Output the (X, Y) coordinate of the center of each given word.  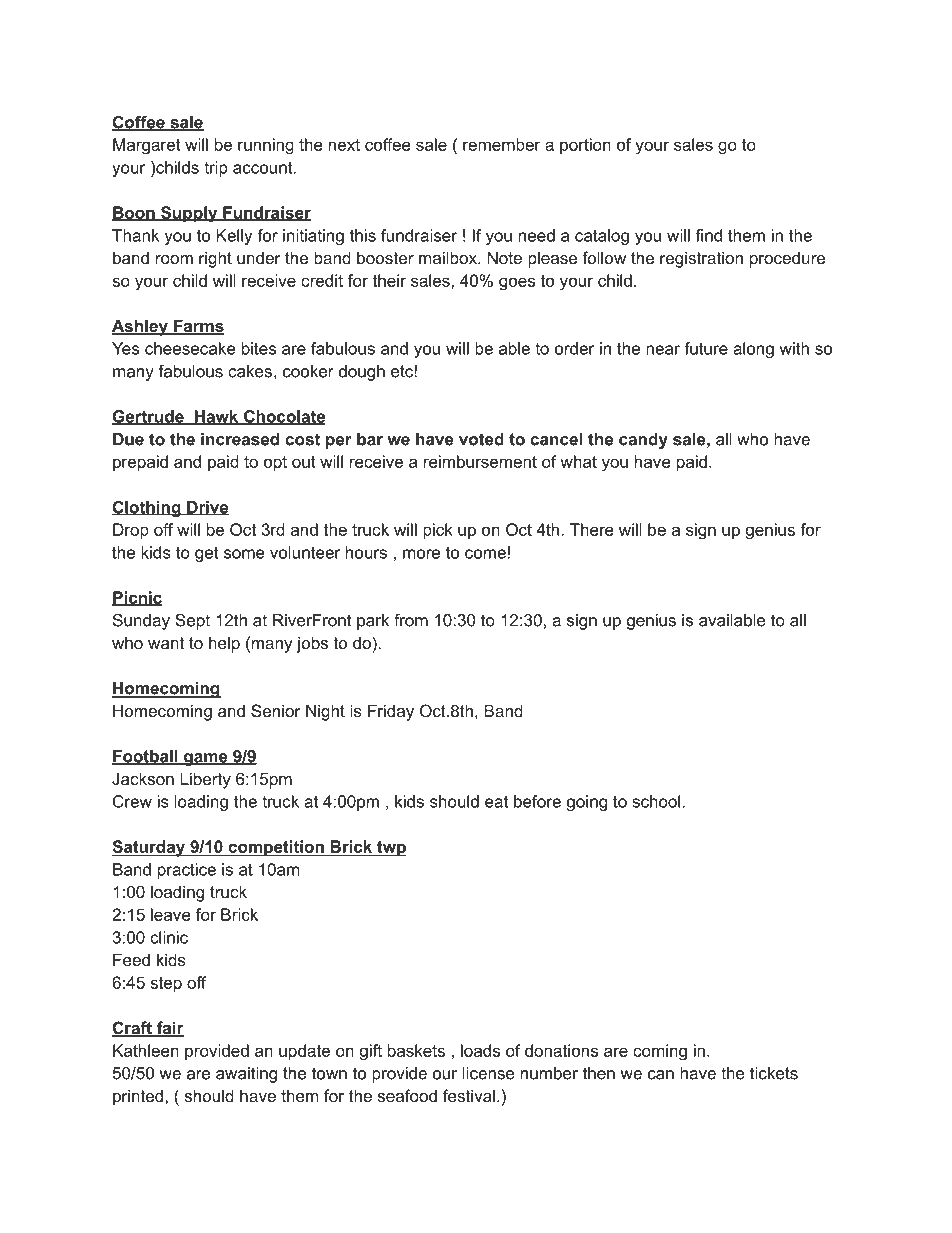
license (489, 1073)
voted (481, 439)
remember (502, 144)
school (657, 801)
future (706, 348)
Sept (192, 621)
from (411, 620)
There (592, 529)
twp (390, 849)
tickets (774, 1073)
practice (187, 871)
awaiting (246, 1075)
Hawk (216, 417)
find (708, 235)
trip (216, 169)
